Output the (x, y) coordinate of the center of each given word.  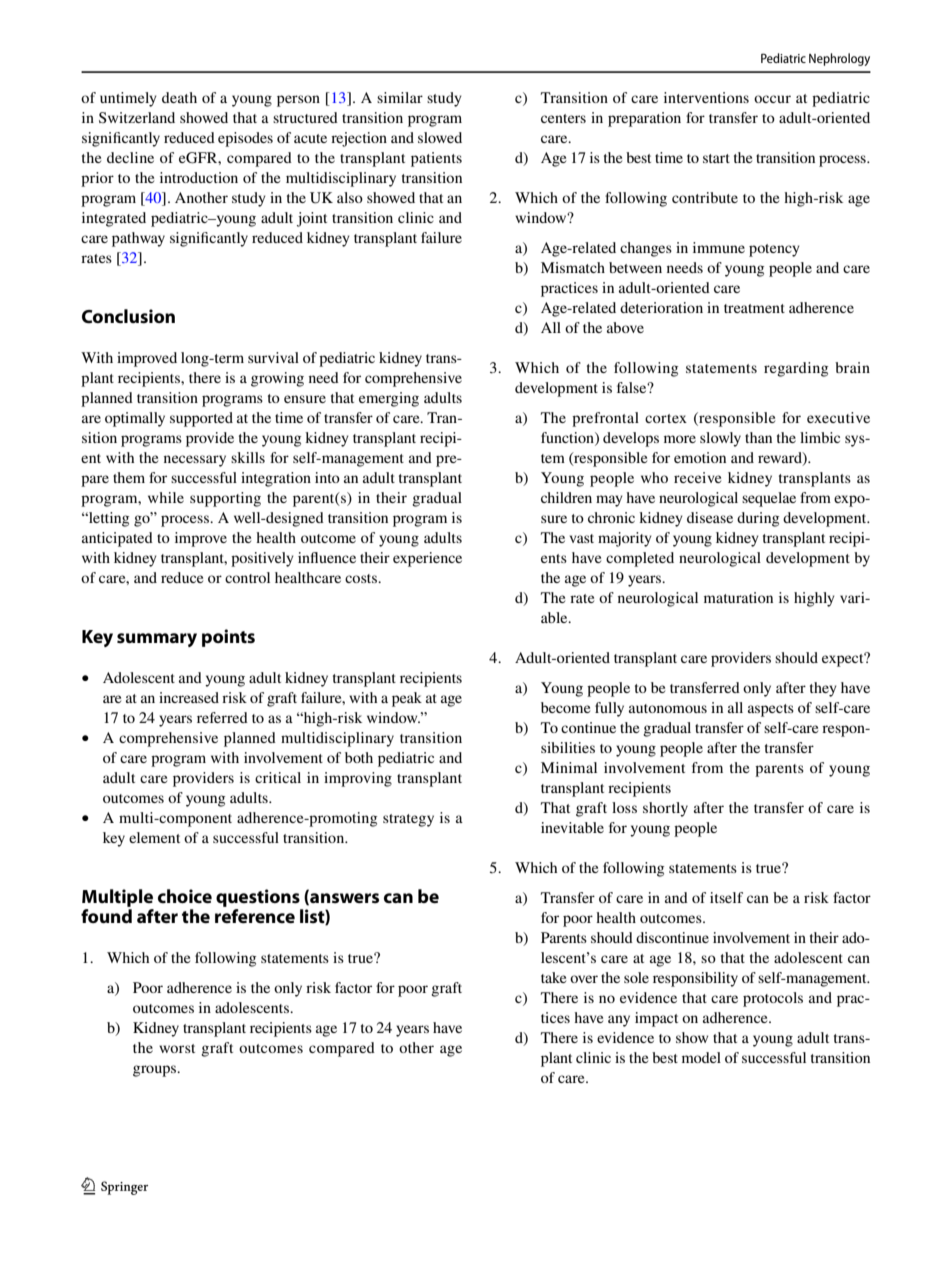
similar (400, 97)
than (758, 437)
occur (772, 99)
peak (407, 699)
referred (222, 717)
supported (201, 419)
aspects (771, 710)
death (179, 97)
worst (177, 1048)
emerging (389, 399)
